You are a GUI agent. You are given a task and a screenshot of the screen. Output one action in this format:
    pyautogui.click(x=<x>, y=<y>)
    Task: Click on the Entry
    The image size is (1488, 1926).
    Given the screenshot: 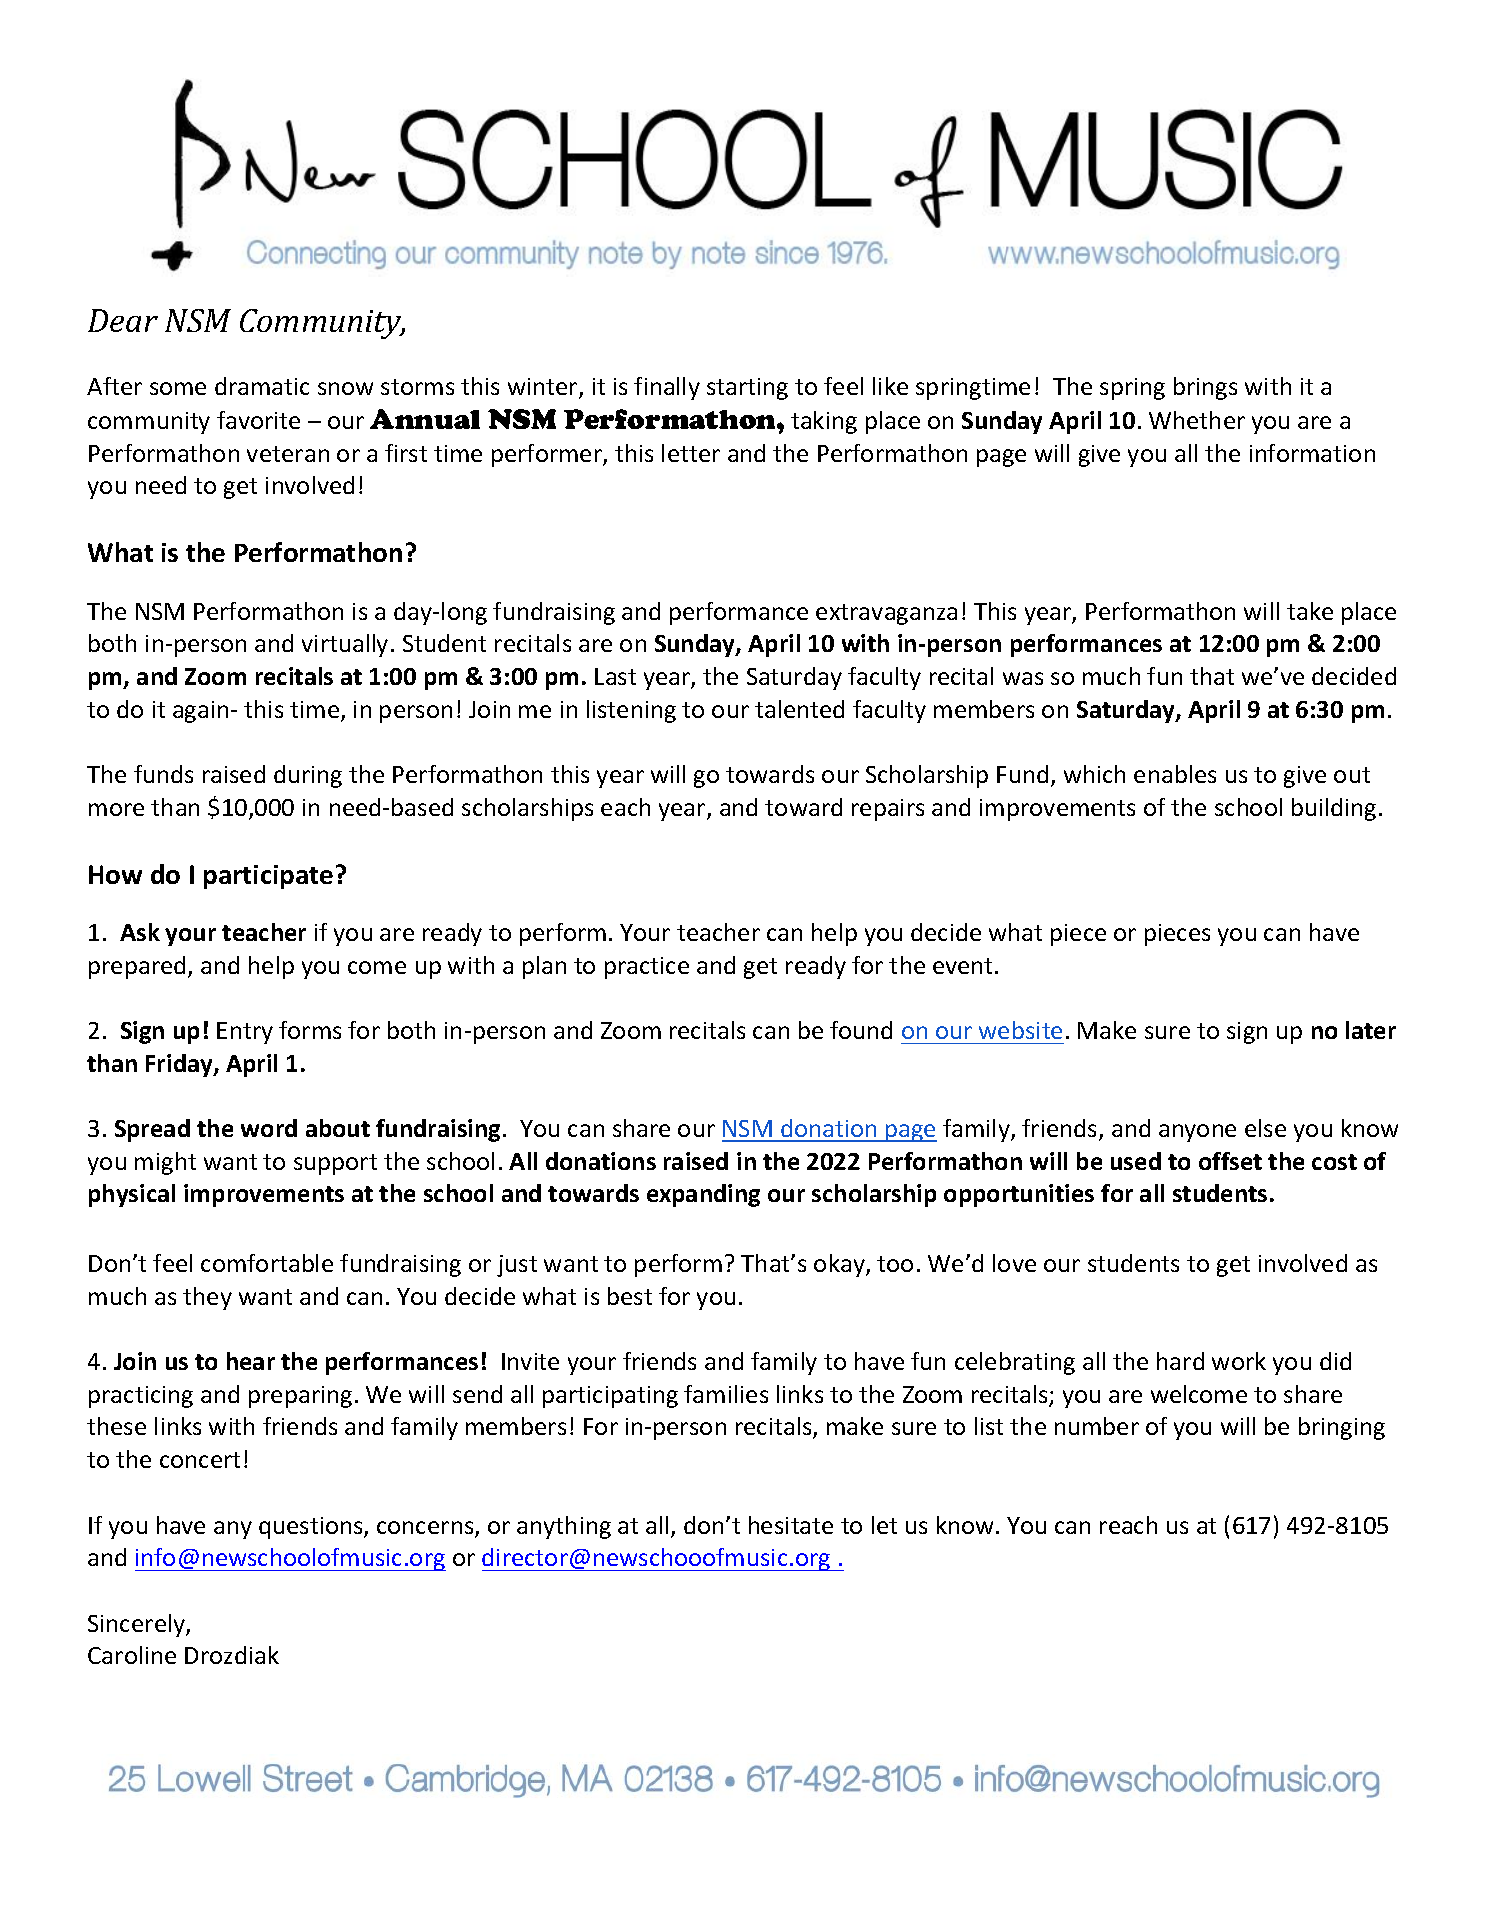 What is the action you would take?
    pyautogui.click(x=245, y=1033)
